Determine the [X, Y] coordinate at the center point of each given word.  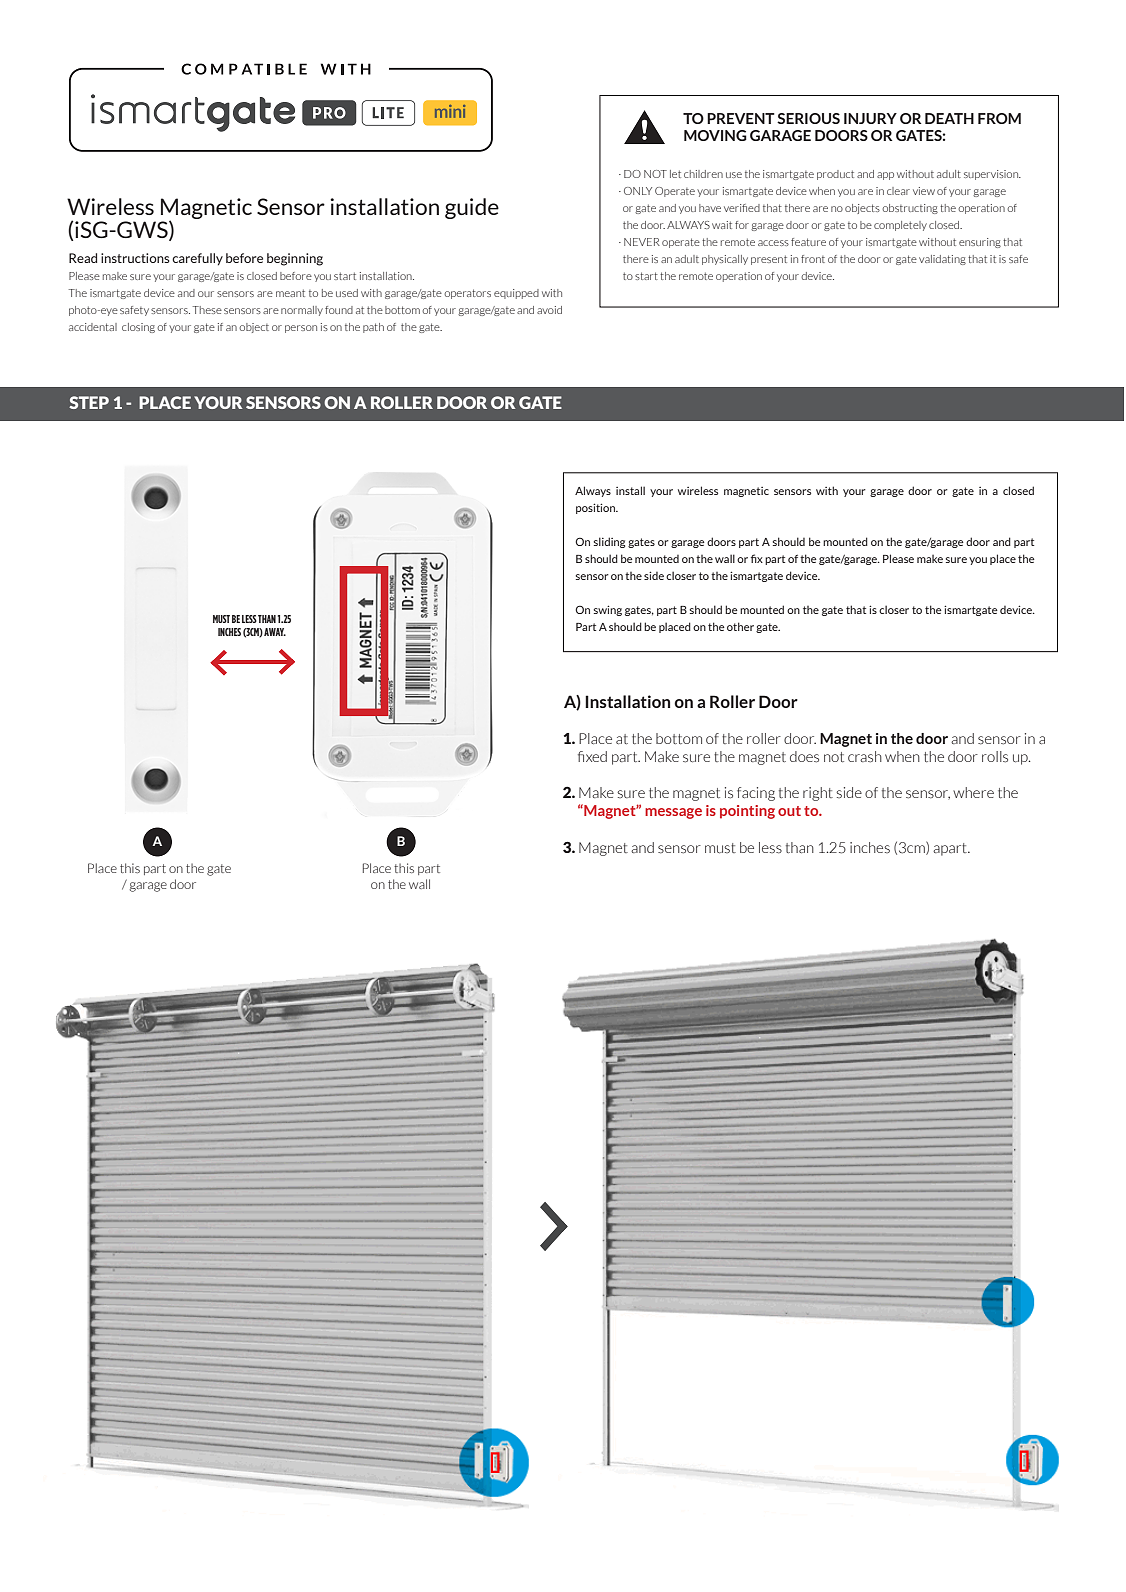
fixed [592, 756]
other [740, 626]
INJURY [870, 118]
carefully [197, 259]
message [673, 813]
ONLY [638, 191]
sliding [609, 542]
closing [138, 328]
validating [942, 260]
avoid [549, 310]
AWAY [275, 632]
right [818, 794]
